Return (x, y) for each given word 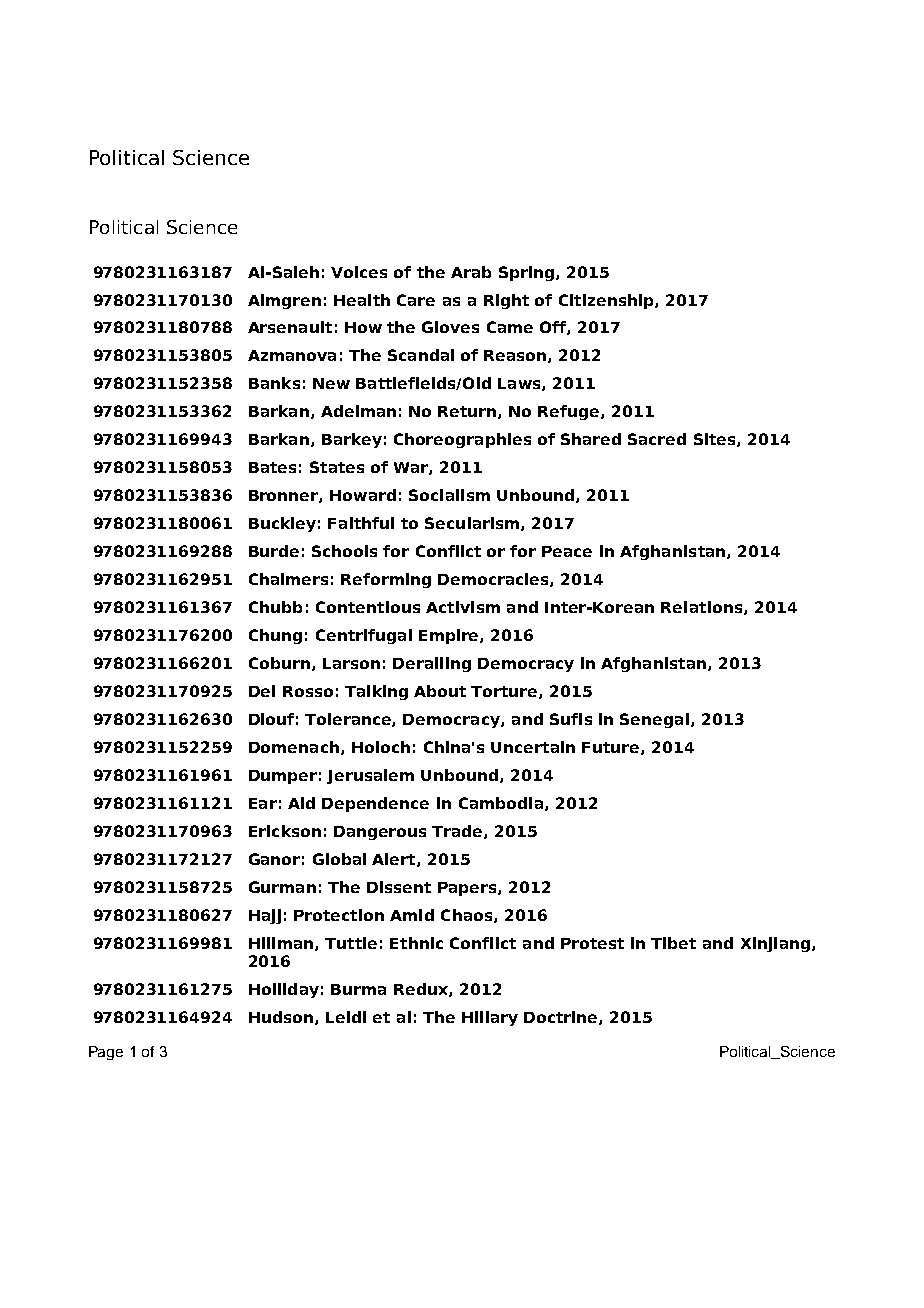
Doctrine (562, 1018)
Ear (263, 803)
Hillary (490, 1018)
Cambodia (501, 803)
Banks (274, 383)
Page (106, 1053)
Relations (703, 608)
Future (612, 748)
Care (416, 300)
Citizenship (607, 301)
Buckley (282, 524)
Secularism (473, 524)
